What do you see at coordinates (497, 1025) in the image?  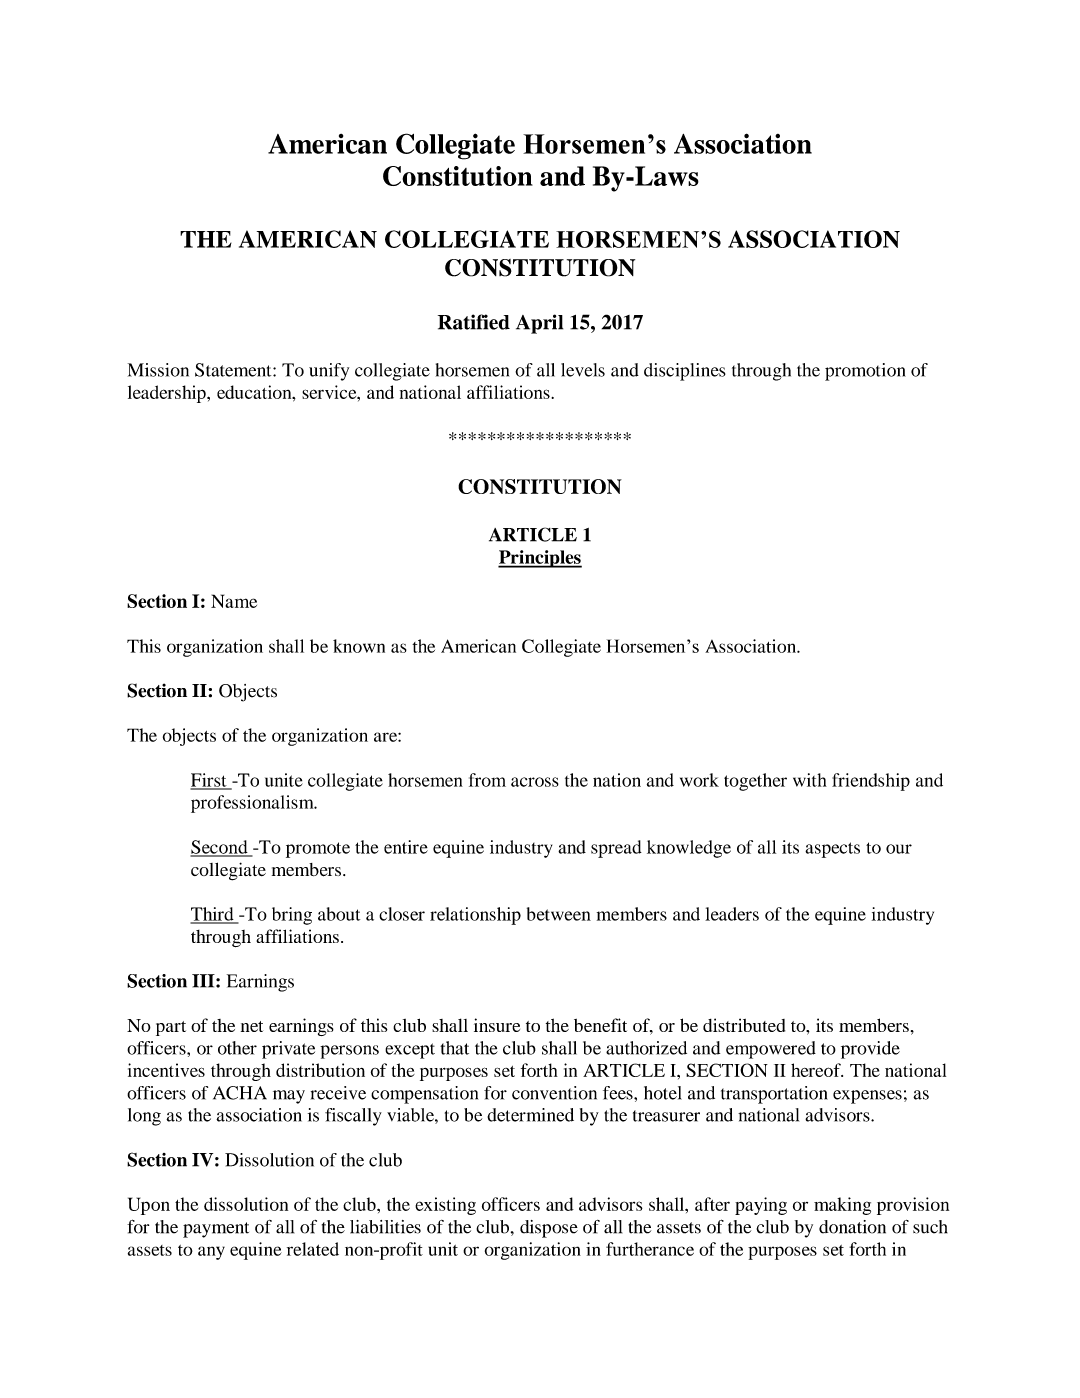 I see `insure` at bounding box center [497, 1025].
